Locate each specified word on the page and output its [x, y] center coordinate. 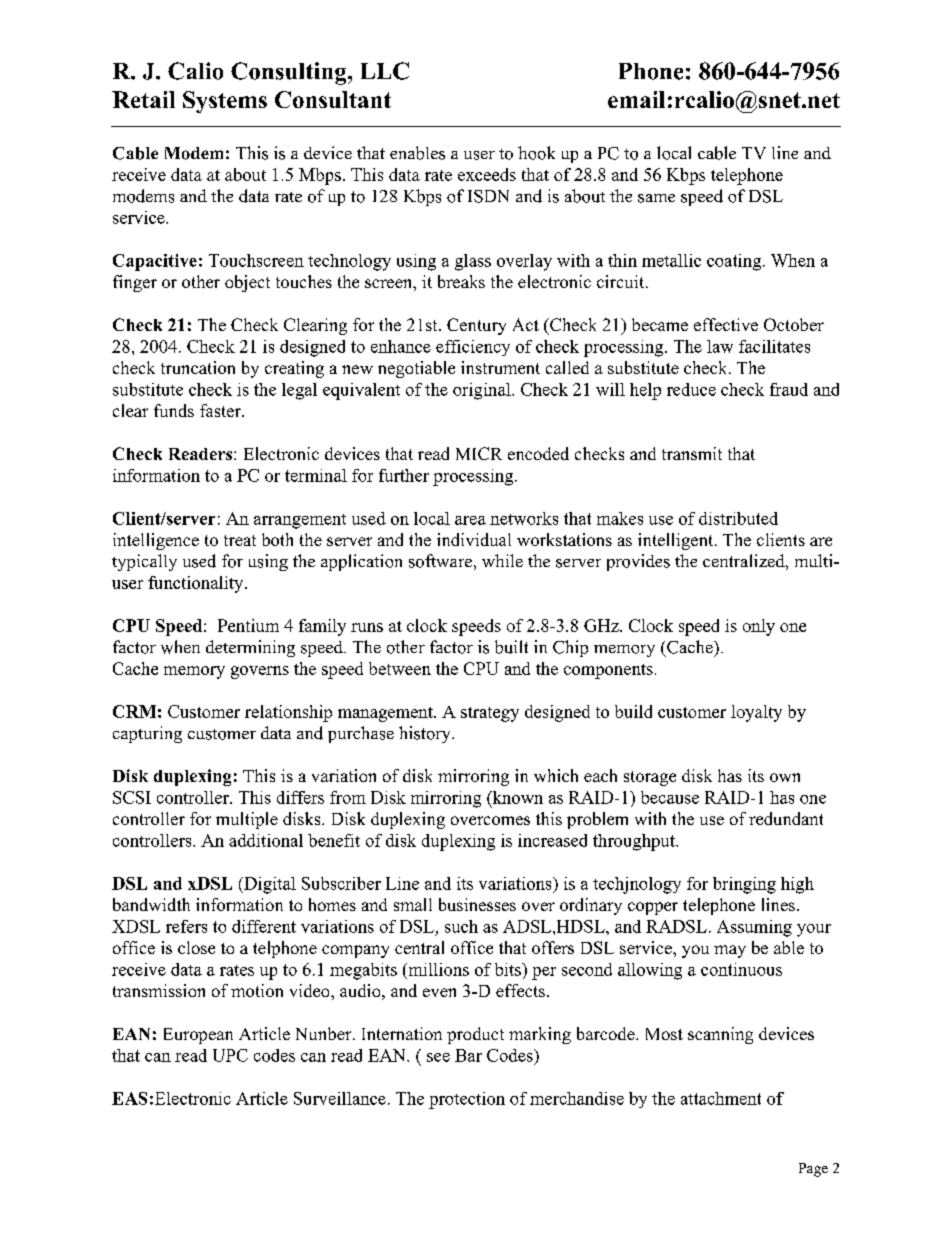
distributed [738, 518]
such [461, 926]
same [656, 198]
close [196, 947]
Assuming [754, 928]
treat [240, 540]
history [426, 734]
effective [726, 324]
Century [476, 326]
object [247, 283]
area [470, 520]
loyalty [756, 713]
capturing [147, 734]
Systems [225, 102]
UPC [230, 1055]
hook [536, 153]
